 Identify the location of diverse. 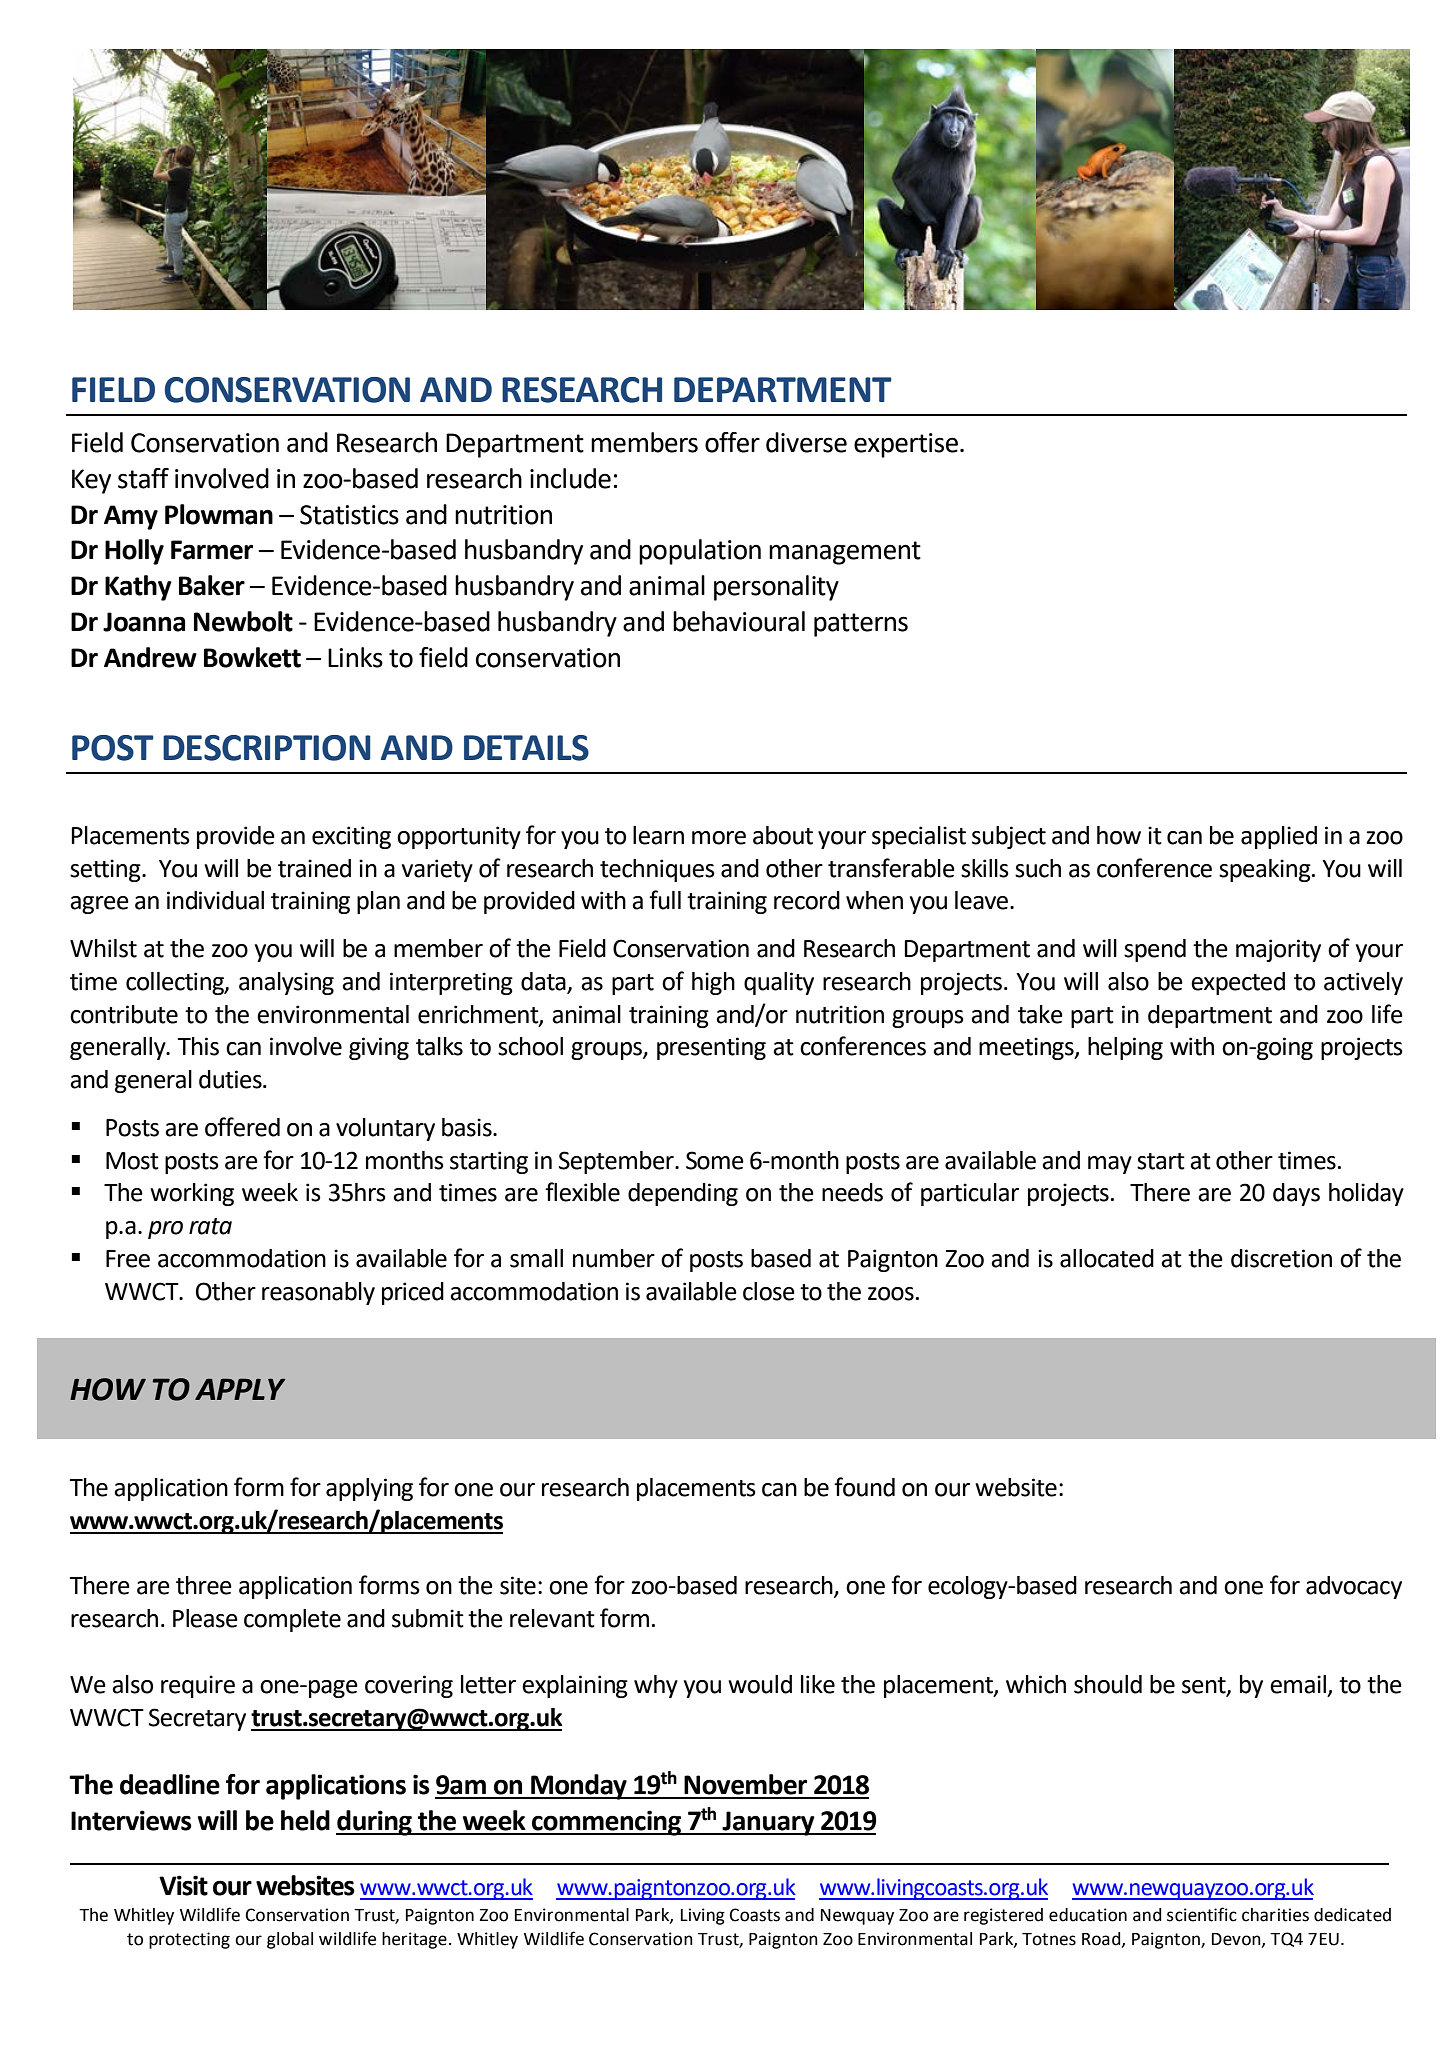
(806, 442).
